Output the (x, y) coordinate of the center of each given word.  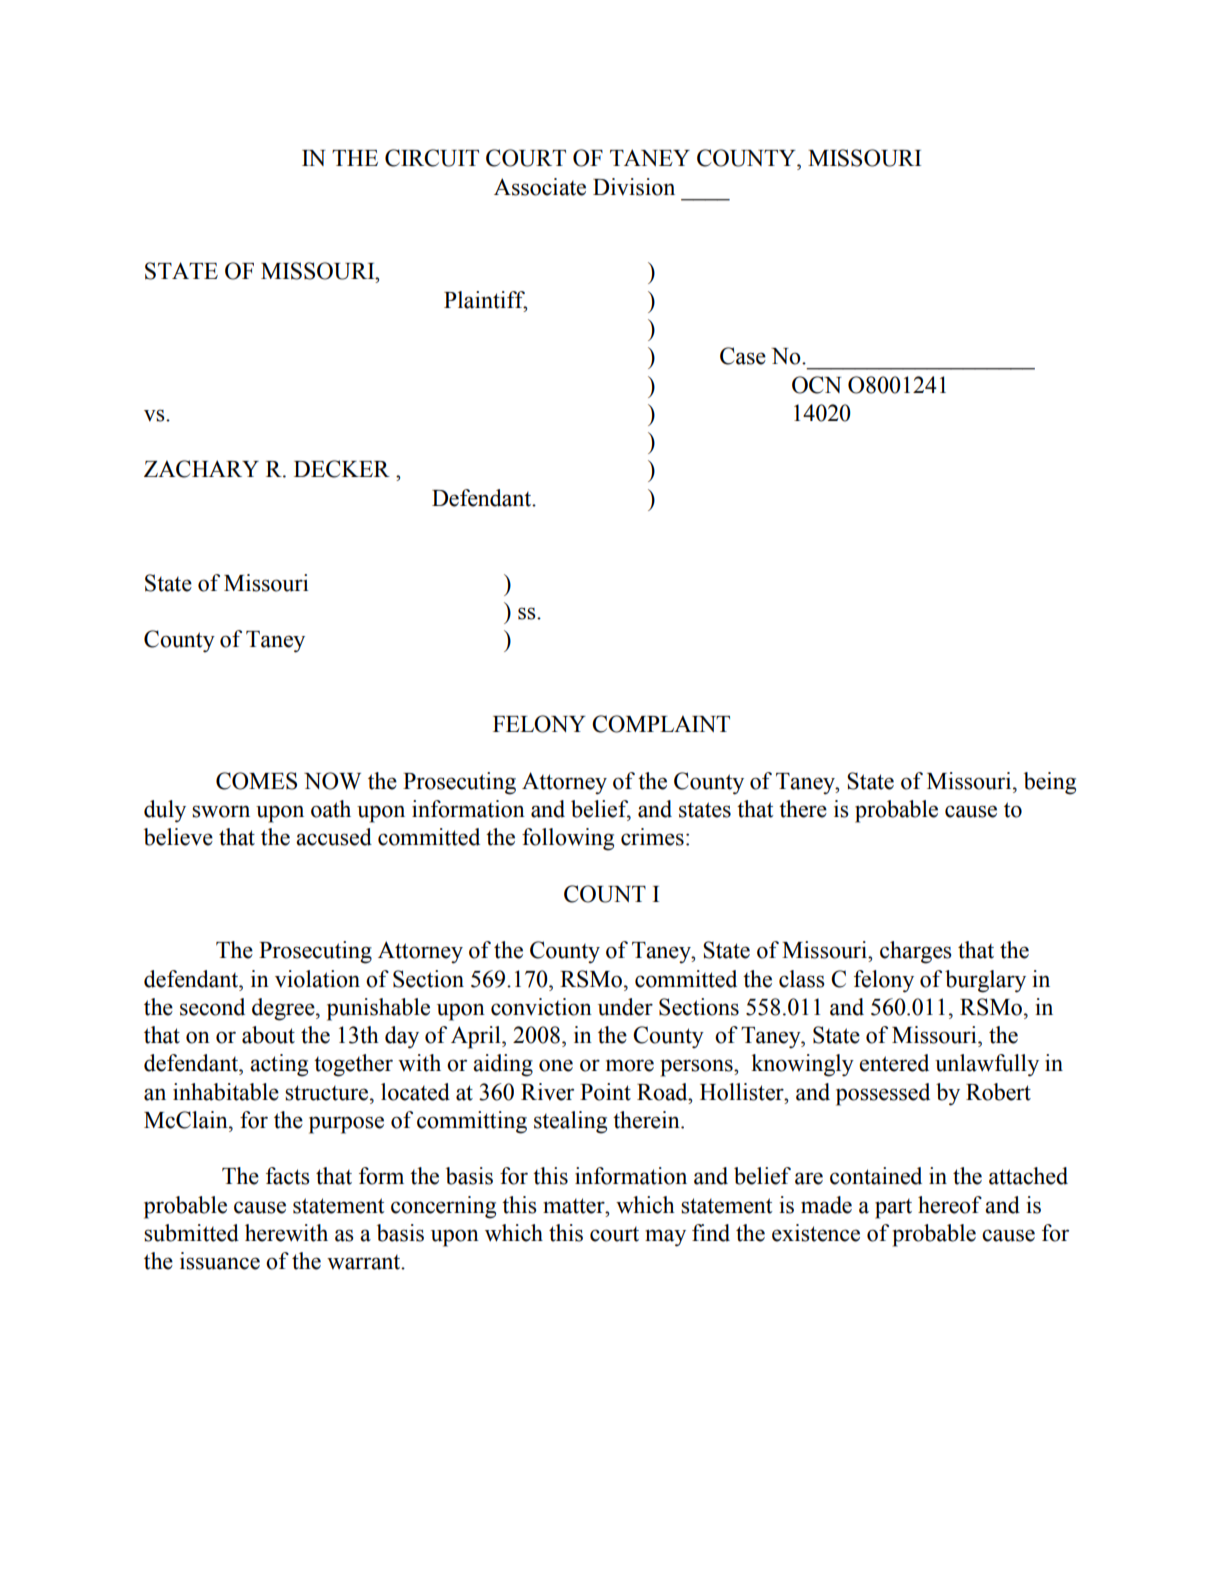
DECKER (342, 469)
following (568, 839)
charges (916, 952)
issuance (220, 1261)
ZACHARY (201, 469)
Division (634, 187)
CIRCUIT (432, 158)
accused (334, 837)
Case (743, 356)
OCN (817, 385)
